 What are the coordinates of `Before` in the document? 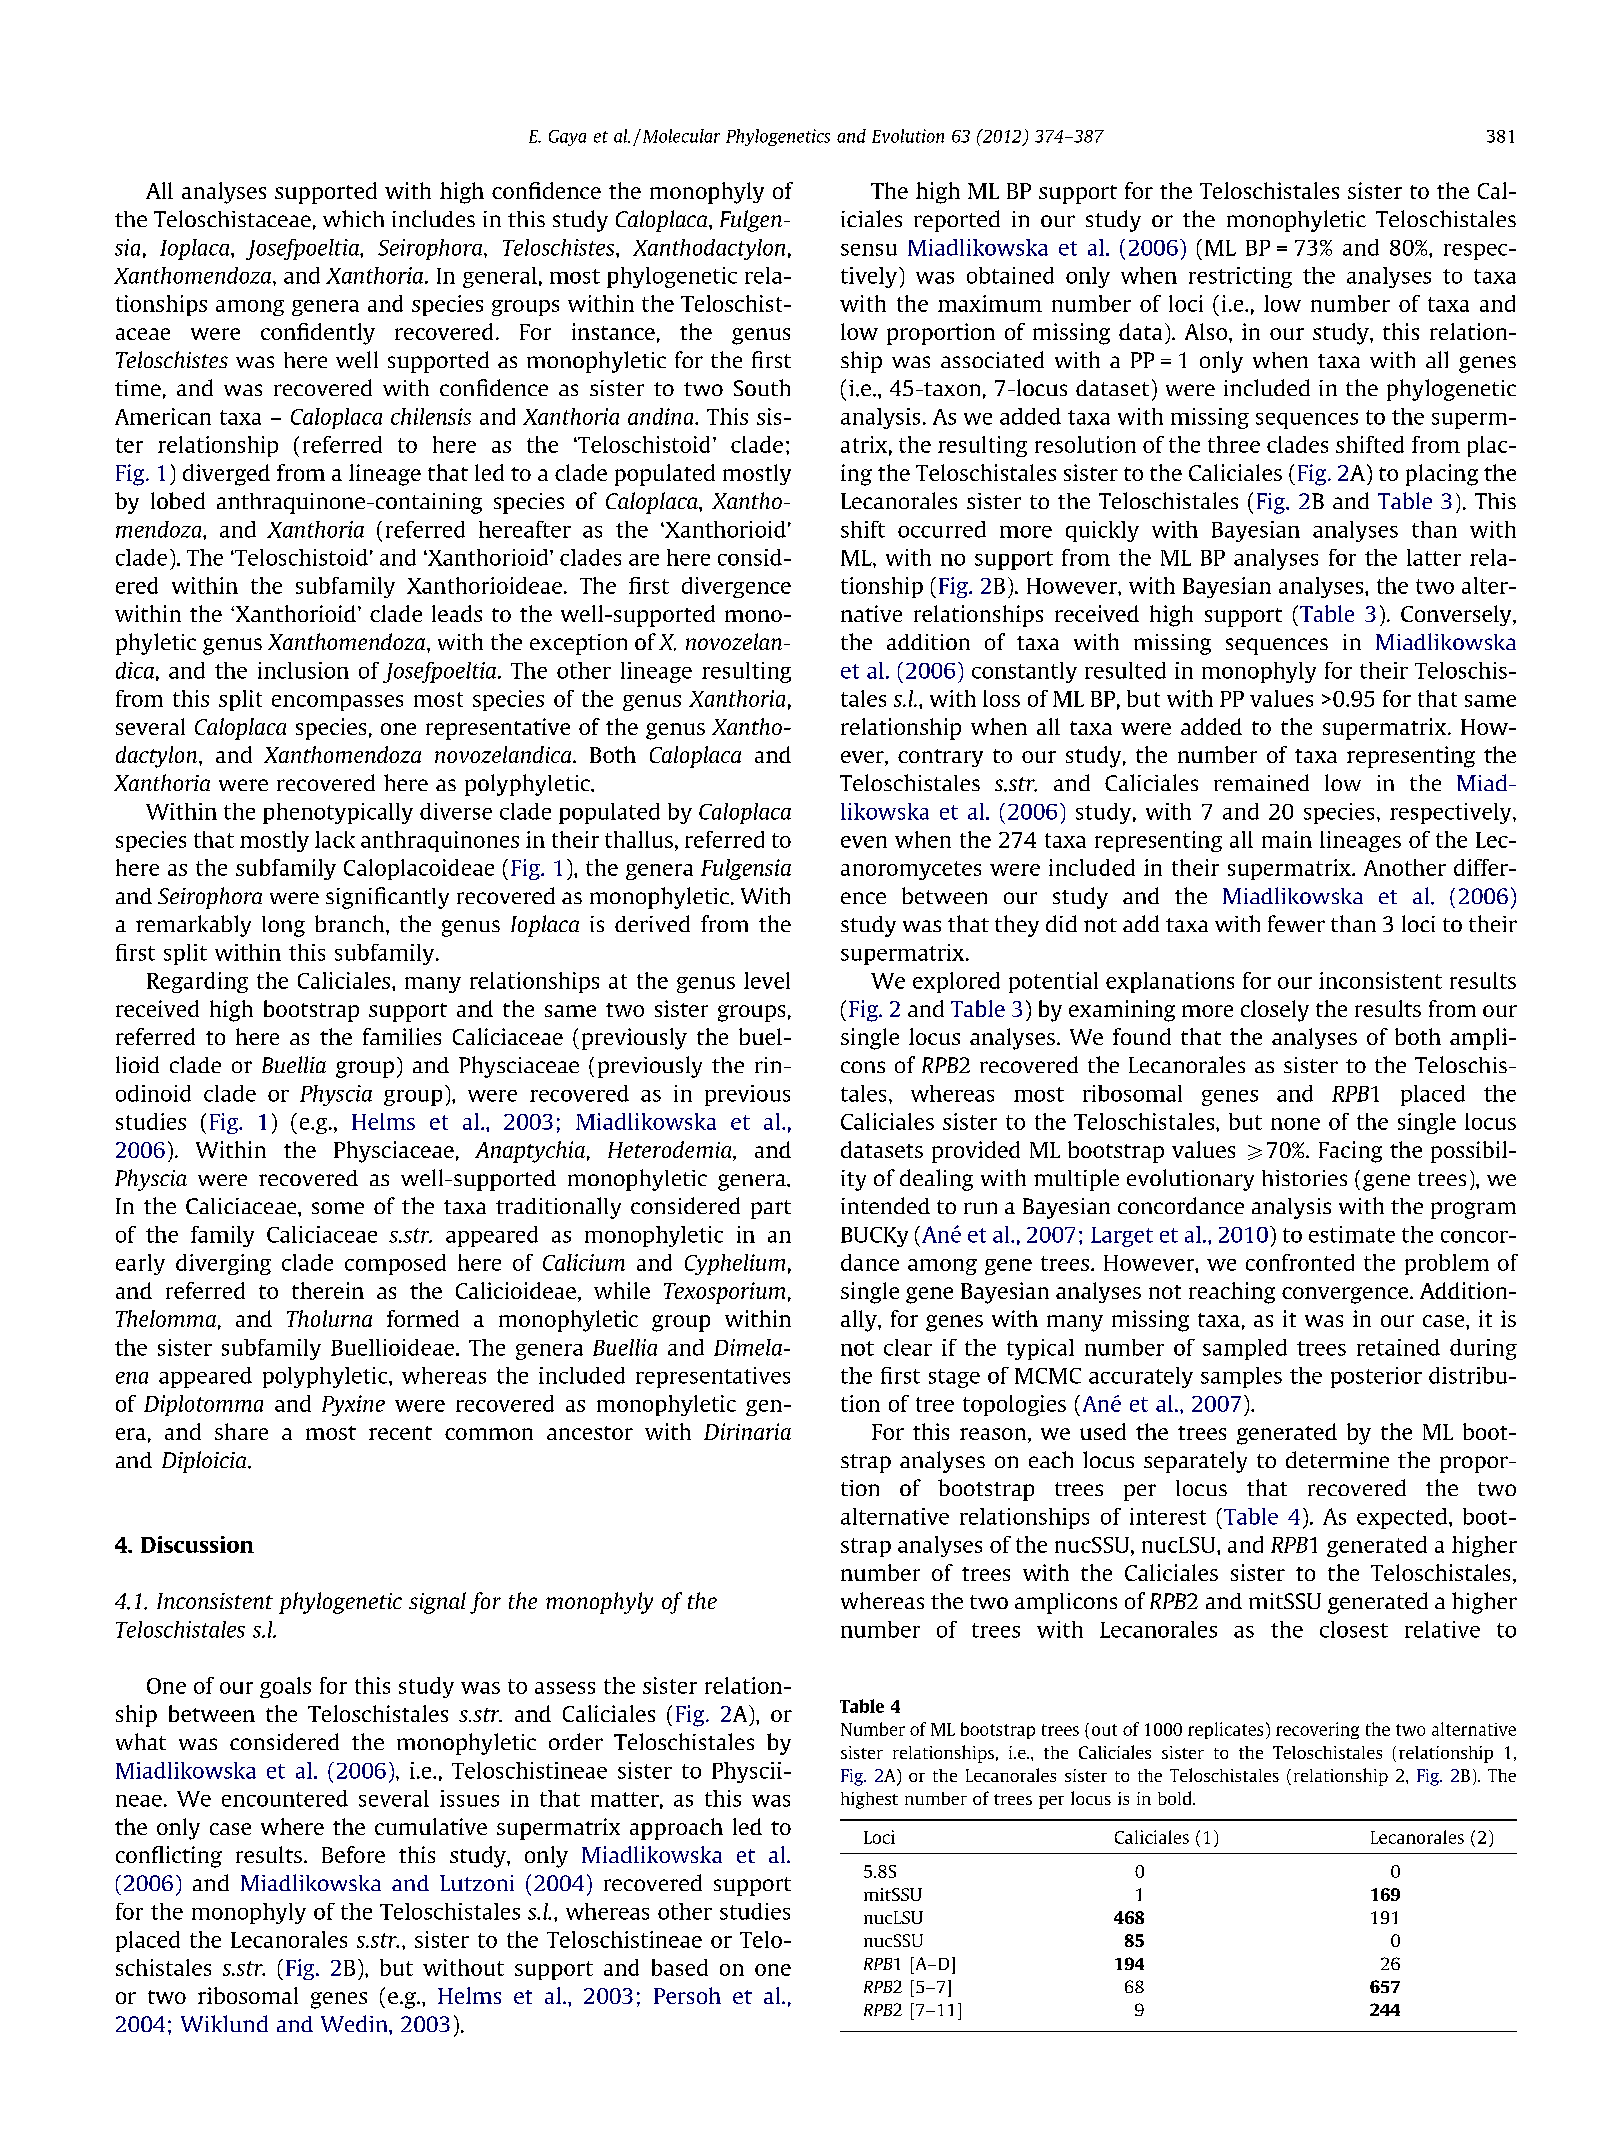 It's located at (353, 1854).
